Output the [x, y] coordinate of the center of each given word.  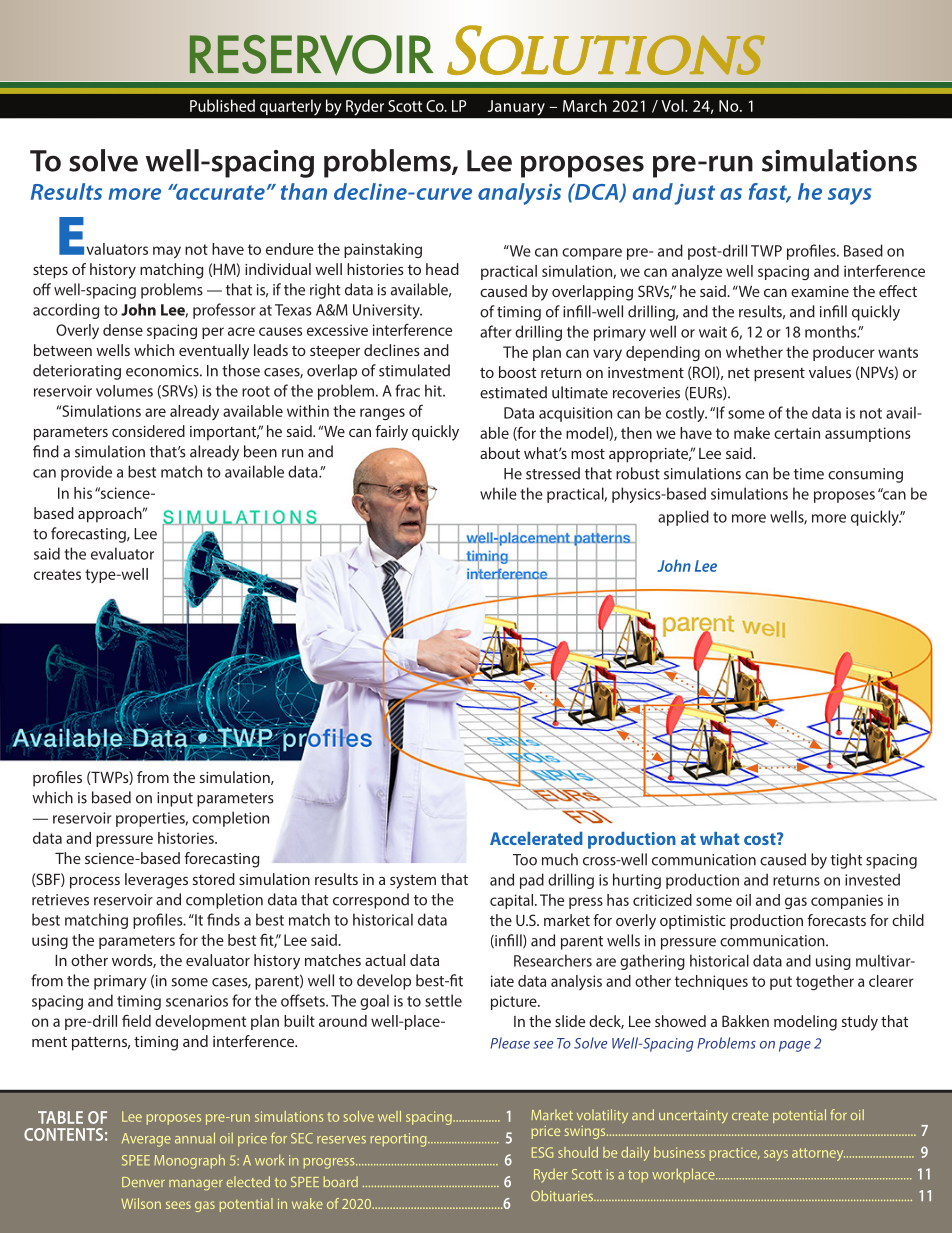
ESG [542, 1152]
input [175, 799]
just [694, 194]
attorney [818, 1154]
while [498, 493]
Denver [143, 1182]
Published [222, 105]
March [585, 105]
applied [683, 518]
